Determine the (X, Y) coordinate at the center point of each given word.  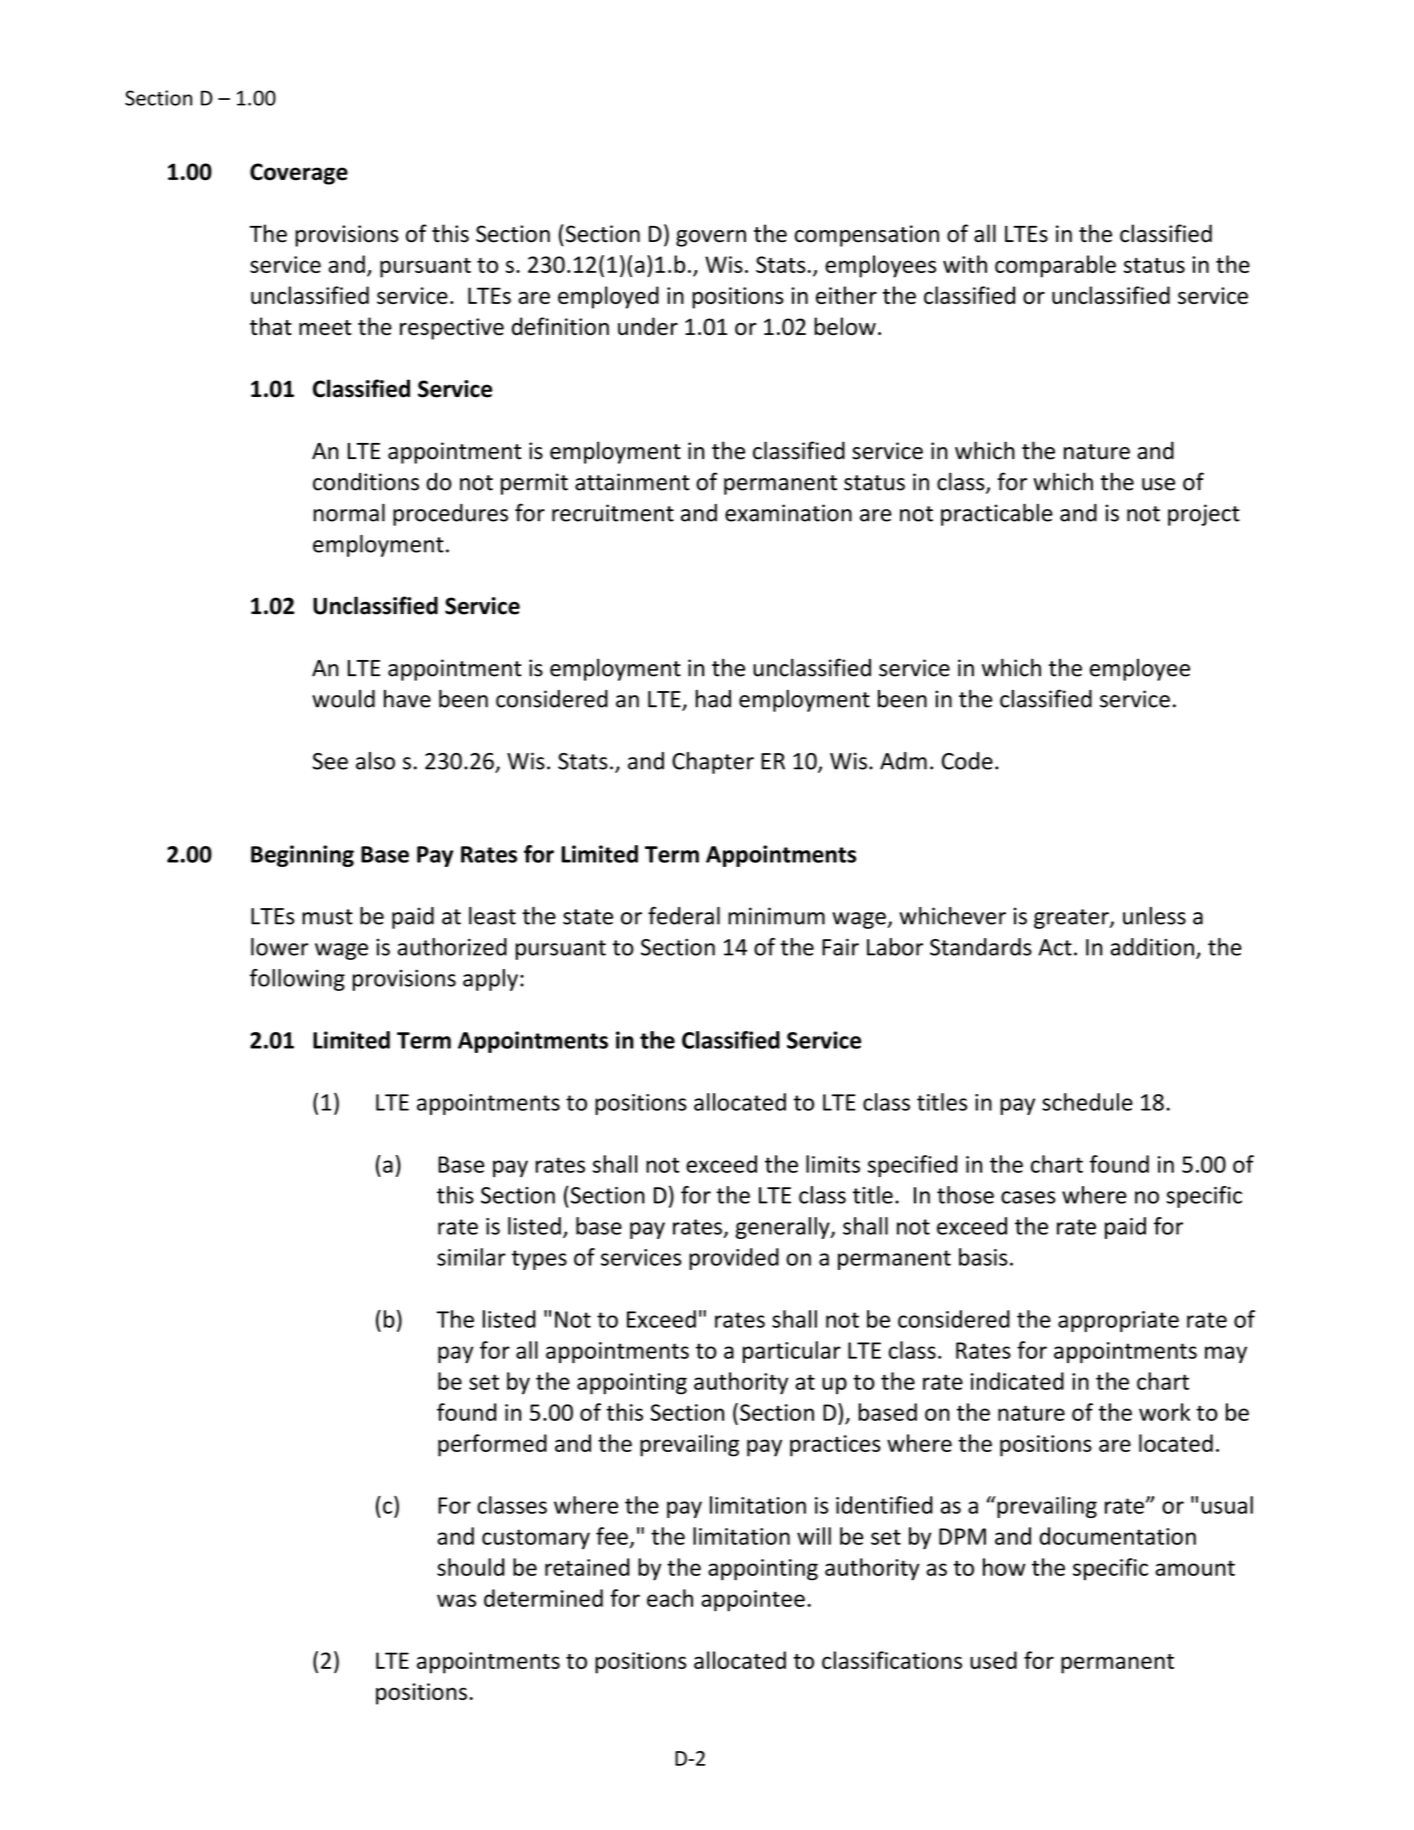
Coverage (299, 174)
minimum (776, 916)
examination (788, 513)
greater (1072, 919)
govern (711, 238)
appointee (753, 1601)
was (456, 1600)
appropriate (1118, 1321)
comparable (1055, 266)
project (1204, 515)
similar (471, 1257)
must (327, 917)
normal (349, 513)
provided (734, 1259)
